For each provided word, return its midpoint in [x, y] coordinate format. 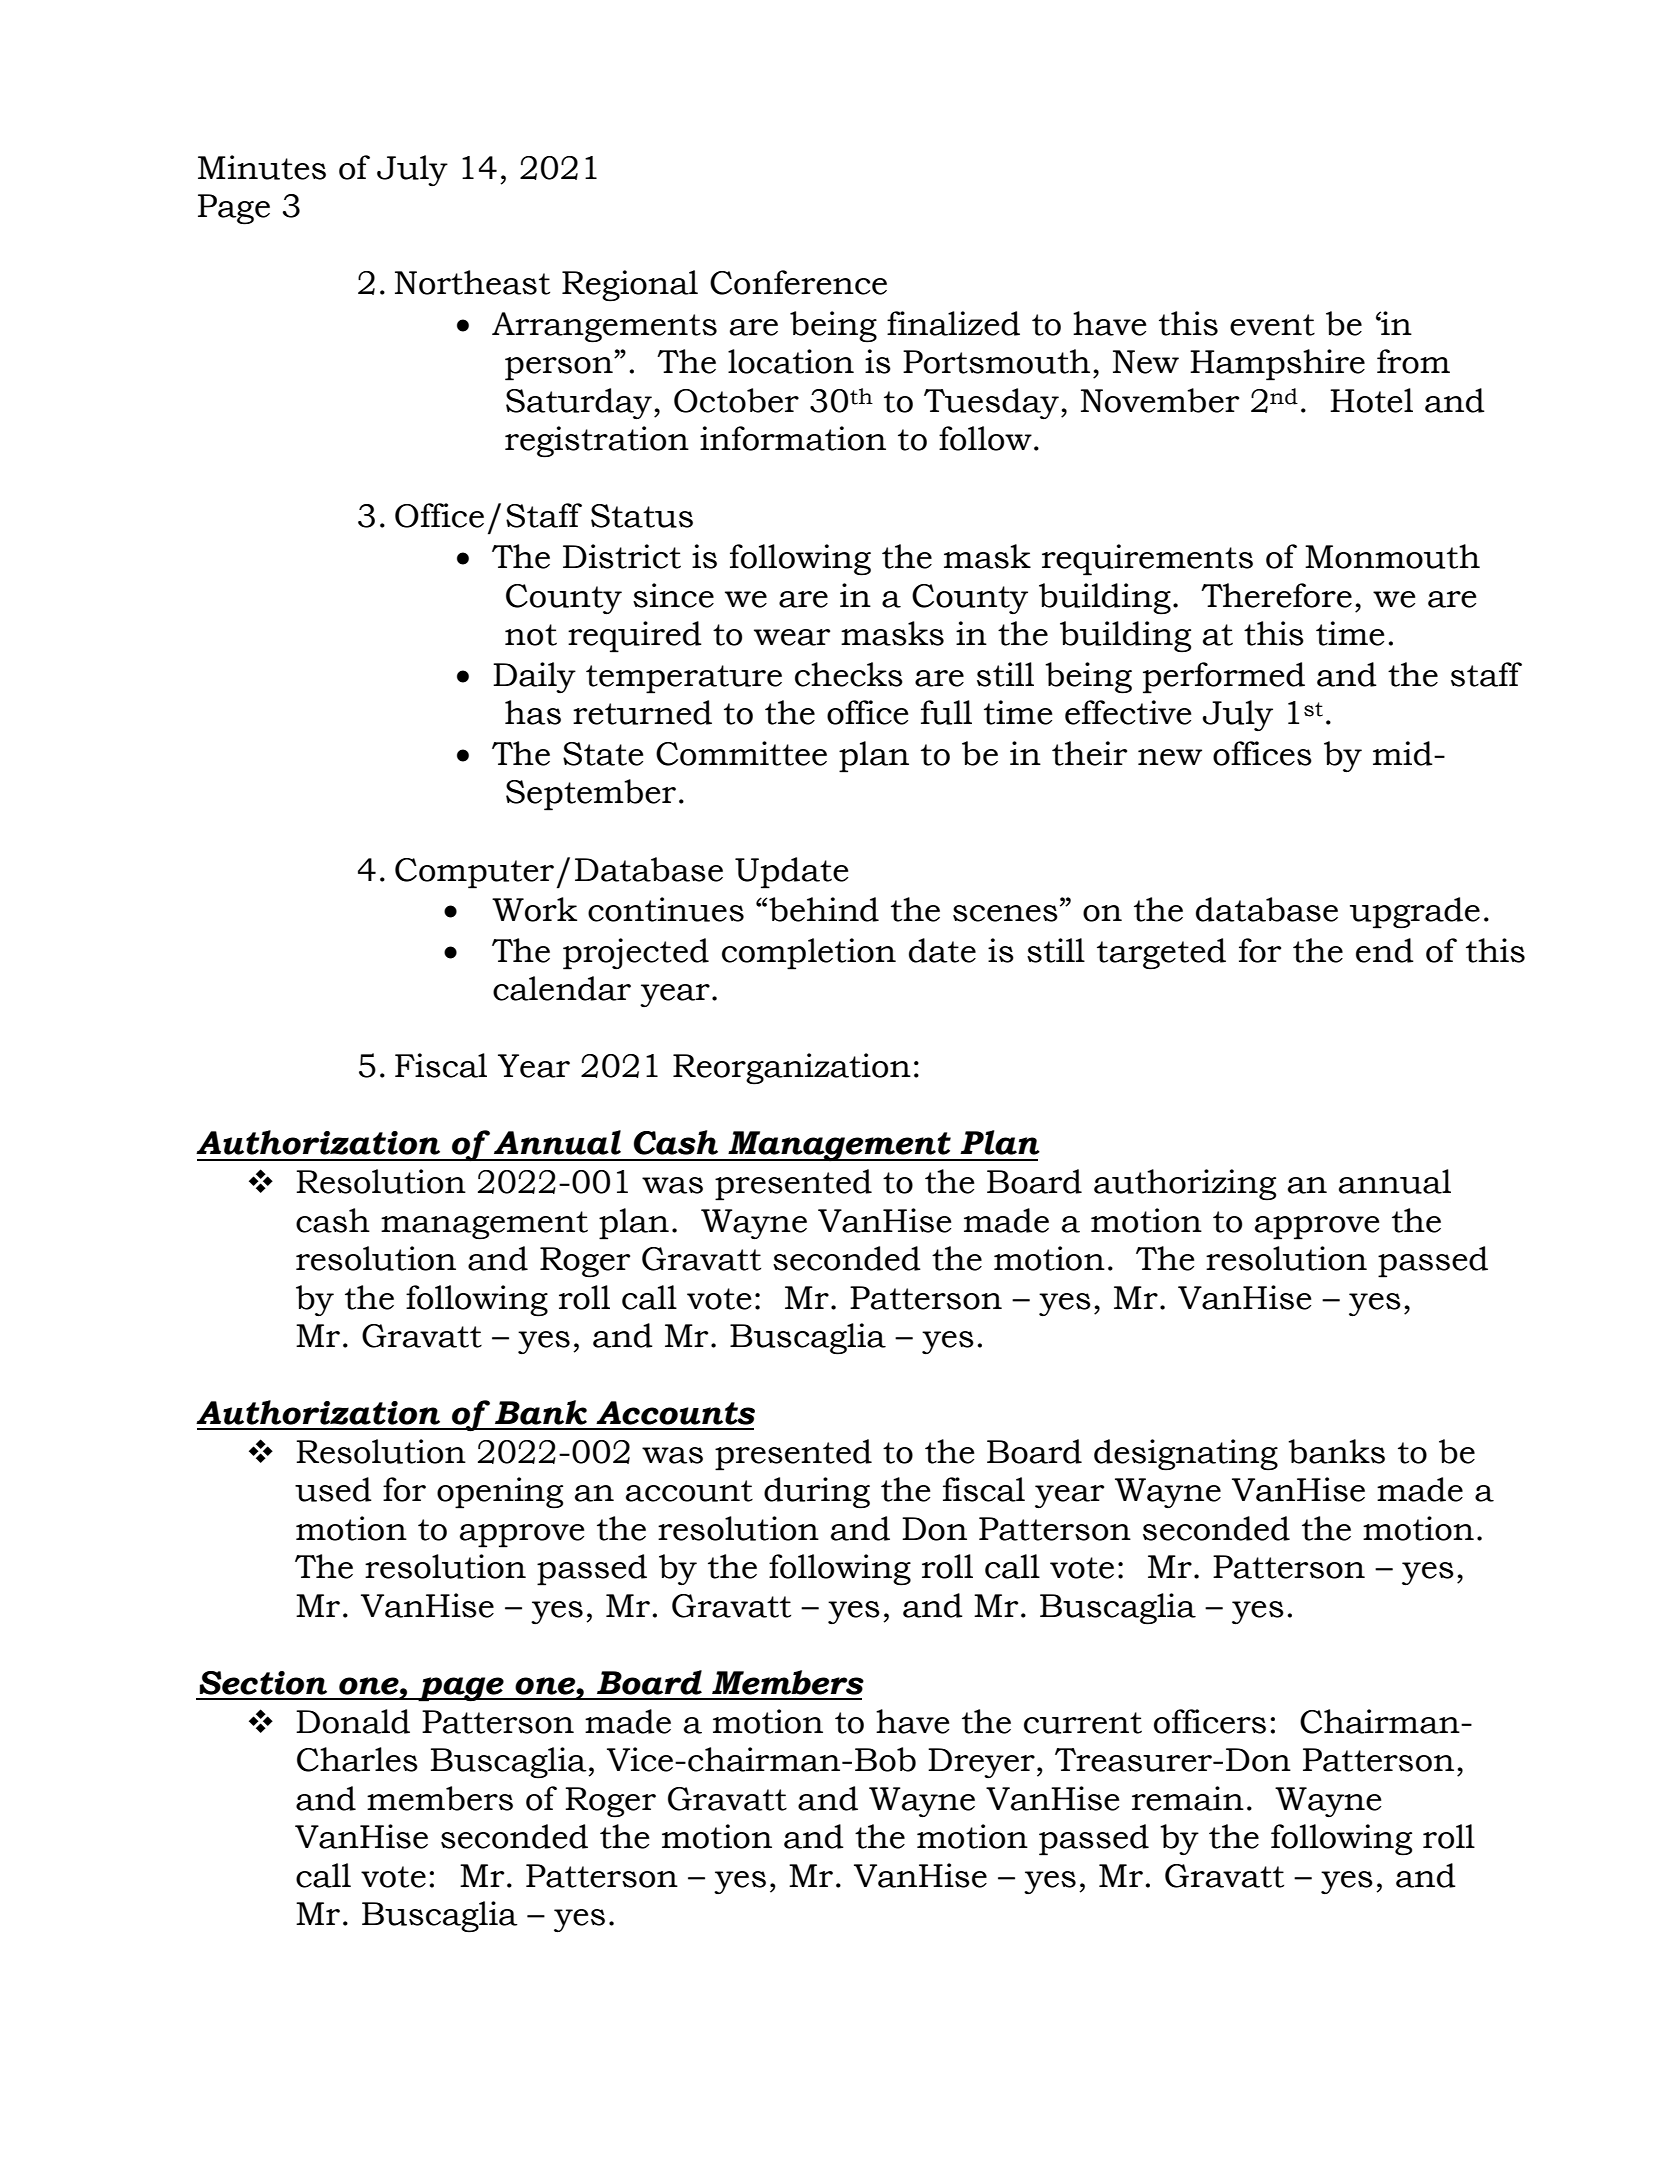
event [1272, 325]
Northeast [472, 282]
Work [534, 909]
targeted [1161, 954]
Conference [798, 282]
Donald [353, 1721]
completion [809, 954]
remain [1188, 1798]
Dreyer [981, 1763]
